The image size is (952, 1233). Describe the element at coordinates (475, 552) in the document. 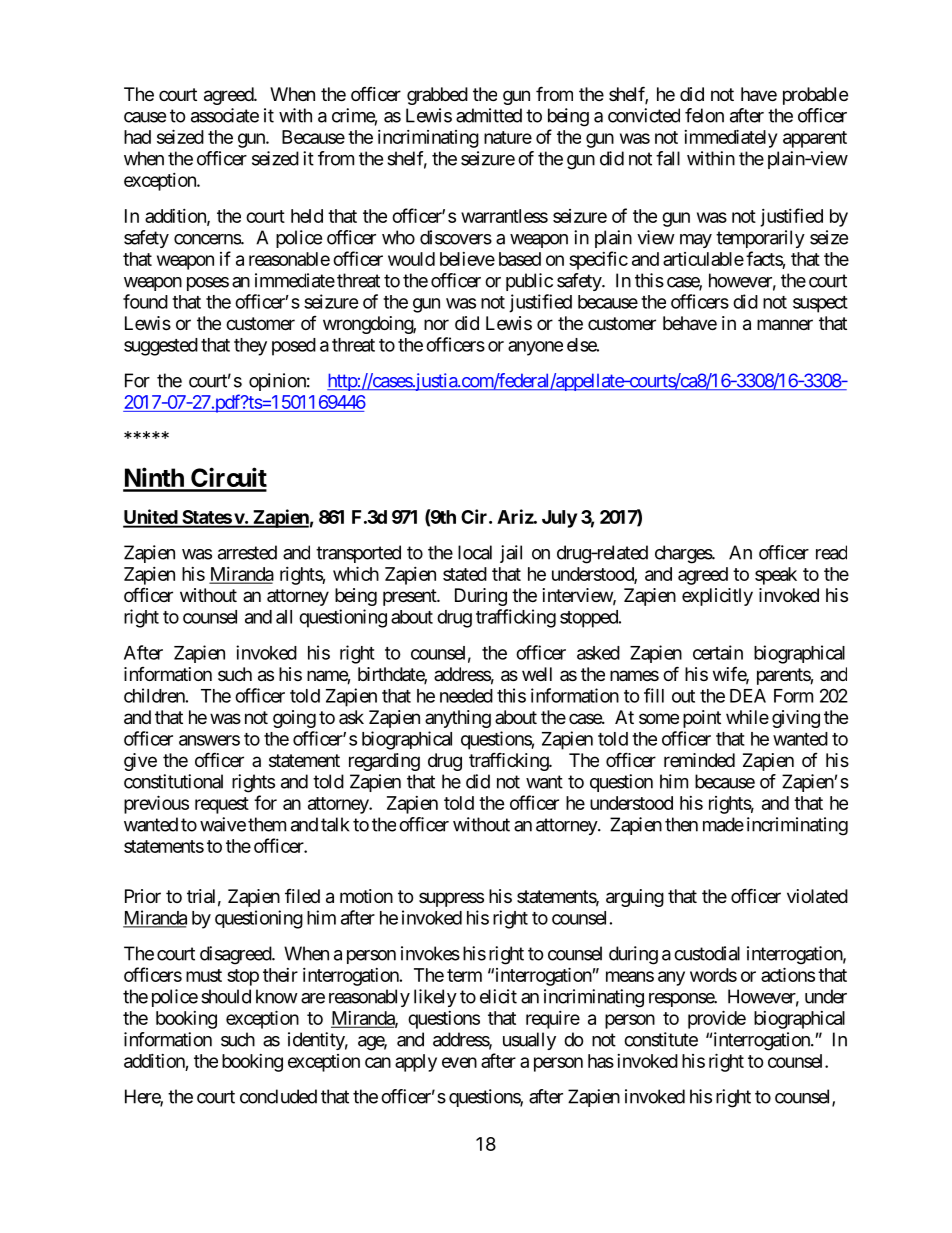

I see `local` at that location.
